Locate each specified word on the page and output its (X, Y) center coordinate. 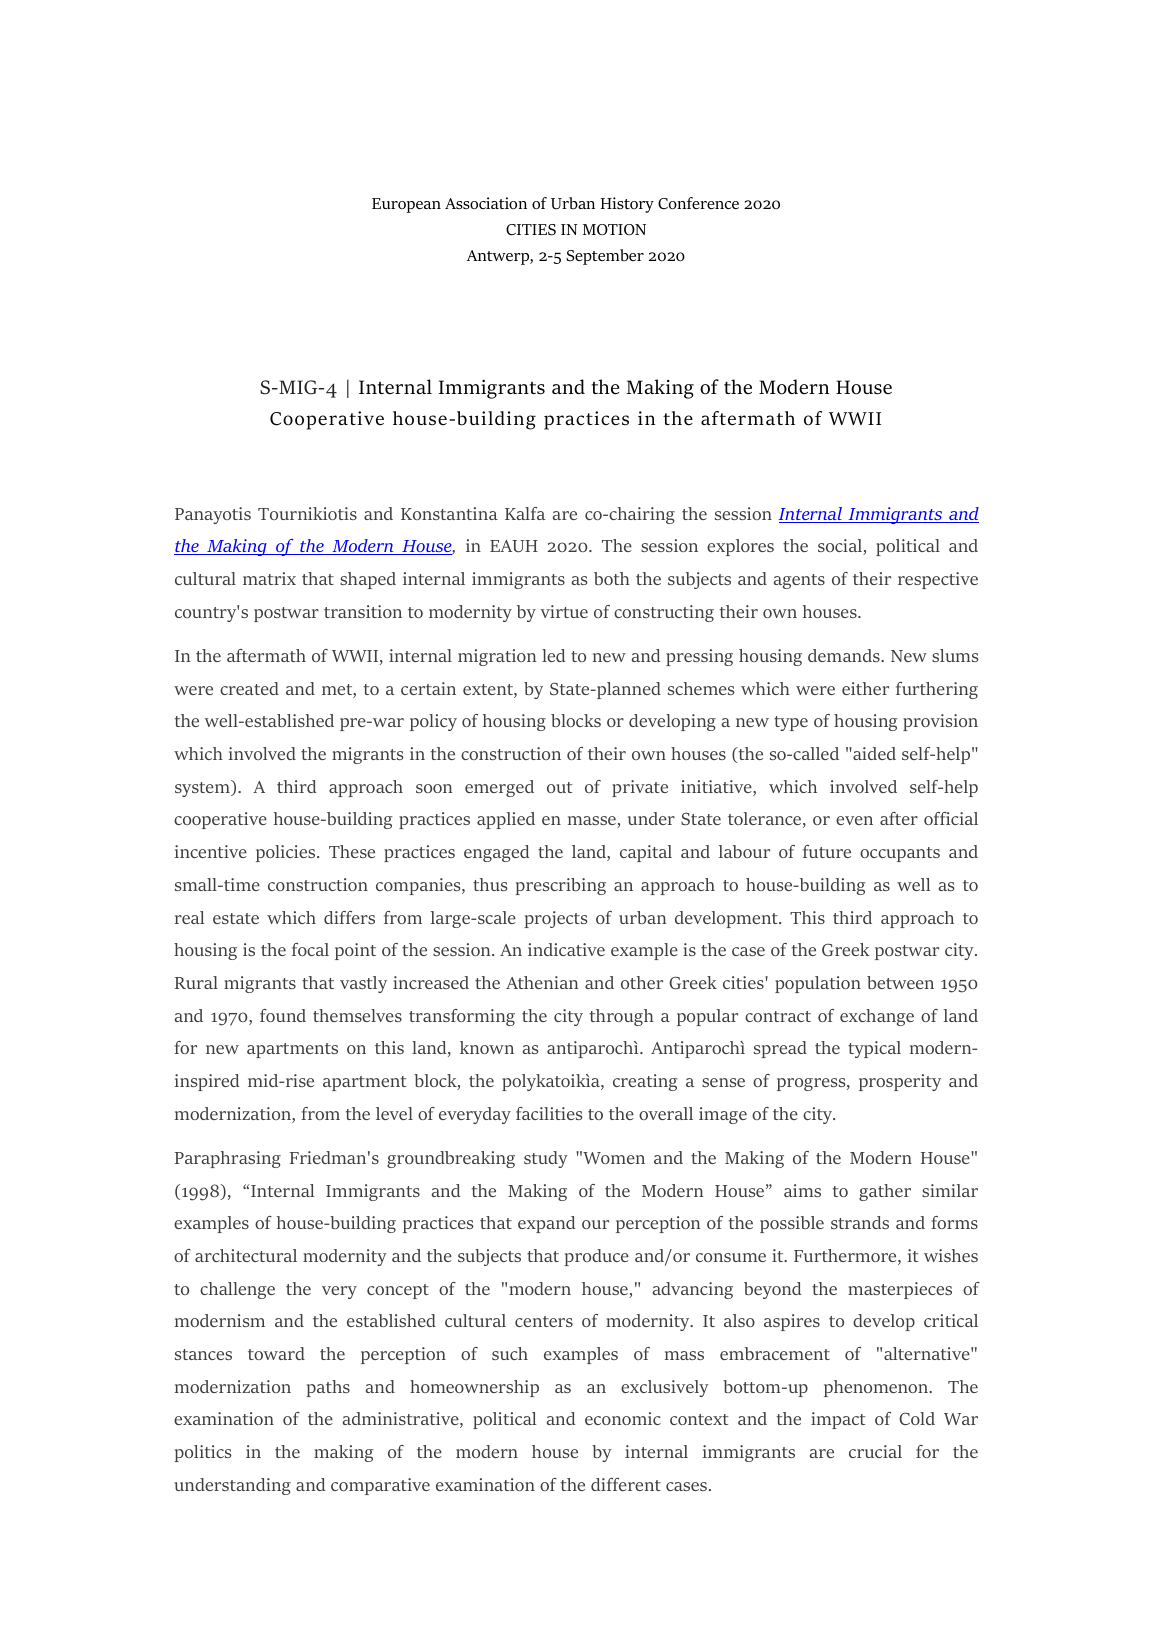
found (283, 1015)
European (406, 205)
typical (874, 1049)
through (622, 1017)
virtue (564, 611)
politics (203, 1453)
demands (845, 655)
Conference (698, 203)
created (249, 688)
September (605, 257)
